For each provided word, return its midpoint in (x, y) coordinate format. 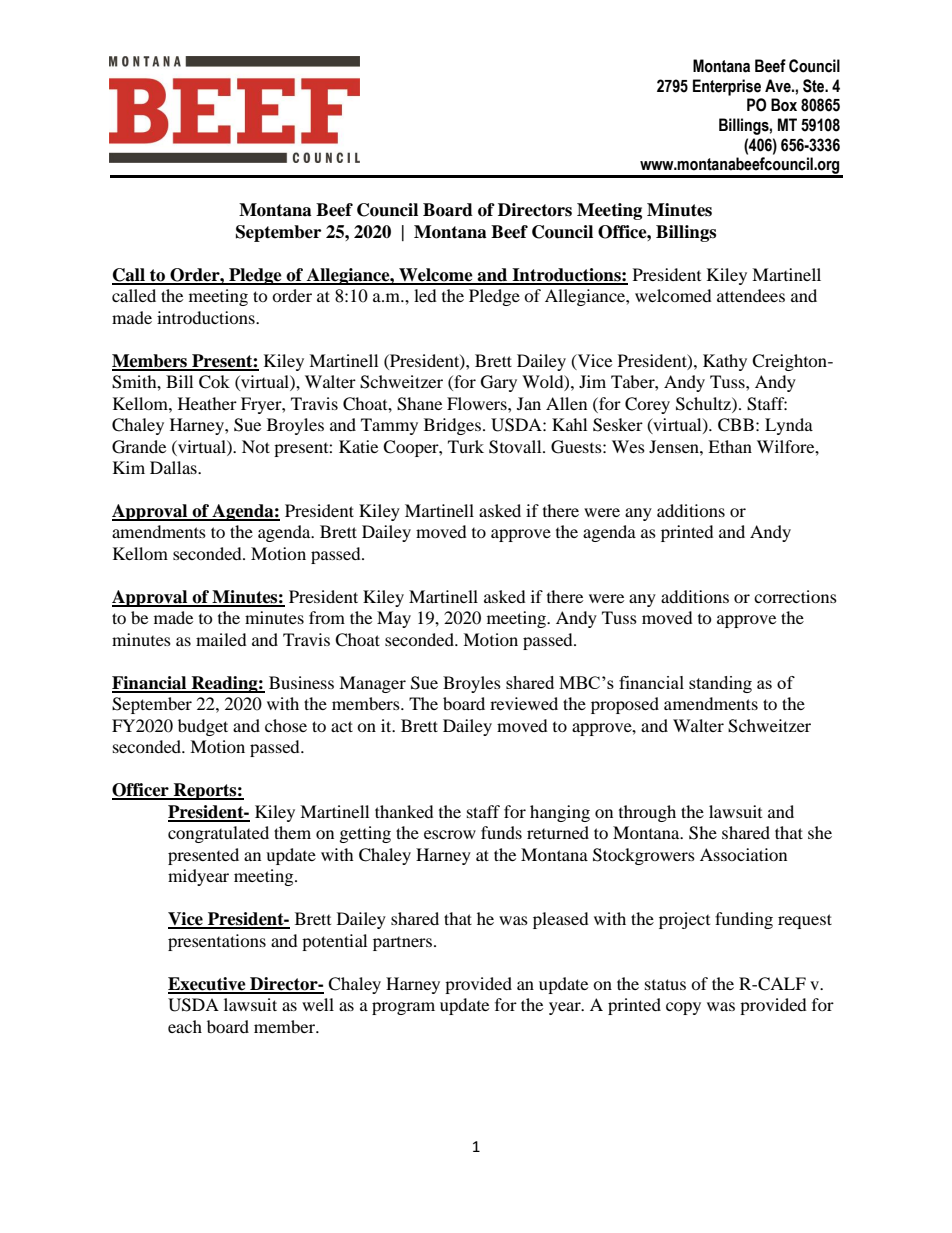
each (185, 1026)
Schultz (704, 404)
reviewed (524, 703)
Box (784, 105)
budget (203, 727)
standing (720, 684)
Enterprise (727, 87)
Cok (214, 382)
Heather (207, 403)
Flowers (478, 403)
